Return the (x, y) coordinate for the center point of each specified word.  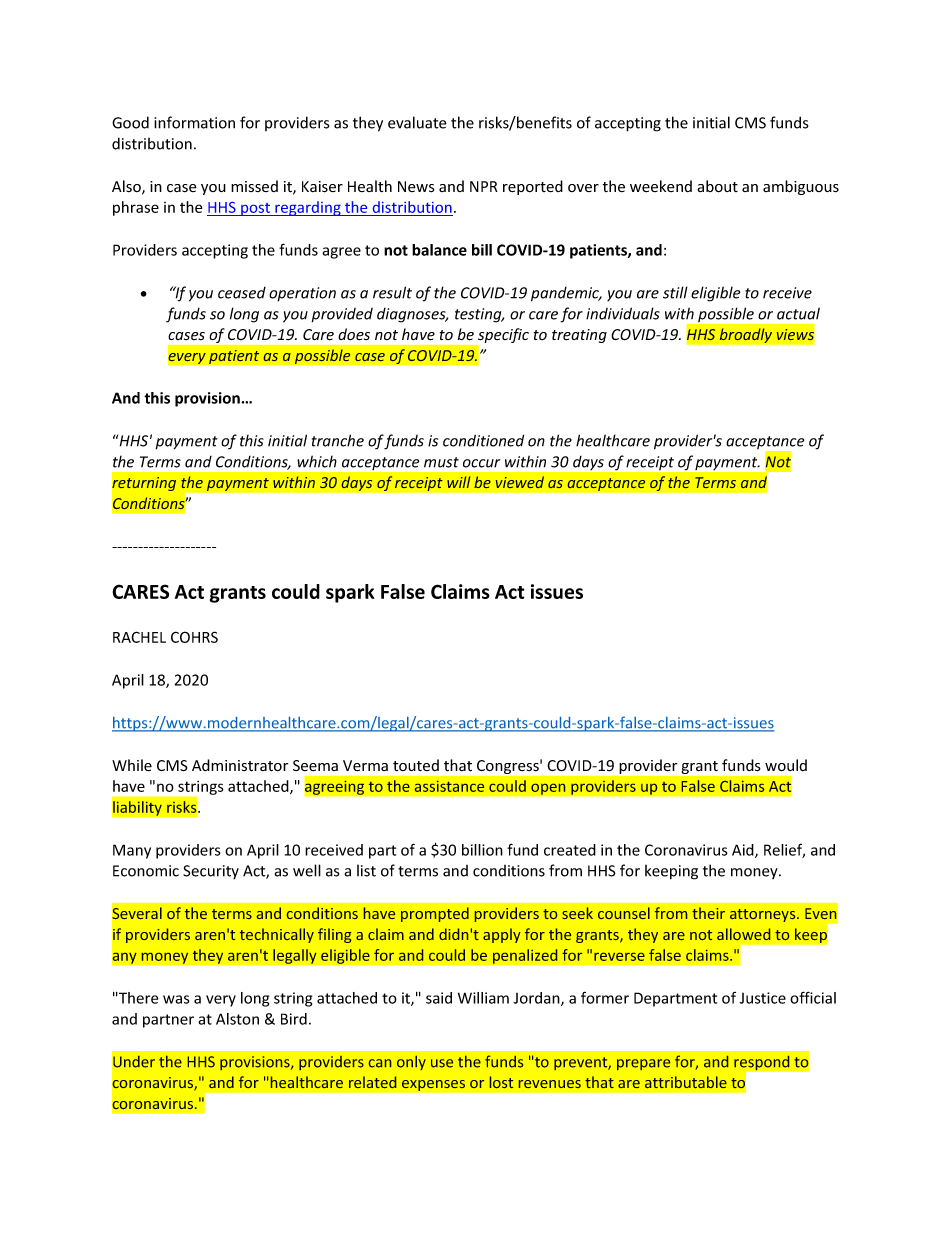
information (194, 122)
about (717, 186)
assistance (449, 786)
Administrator (240, 765)
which (317, 461)
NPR (484, 186)
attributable (686, 1082)
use (442, 1063)
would (786, 765)
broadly (745, 335)
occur (481, 463)
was (176, 999)
